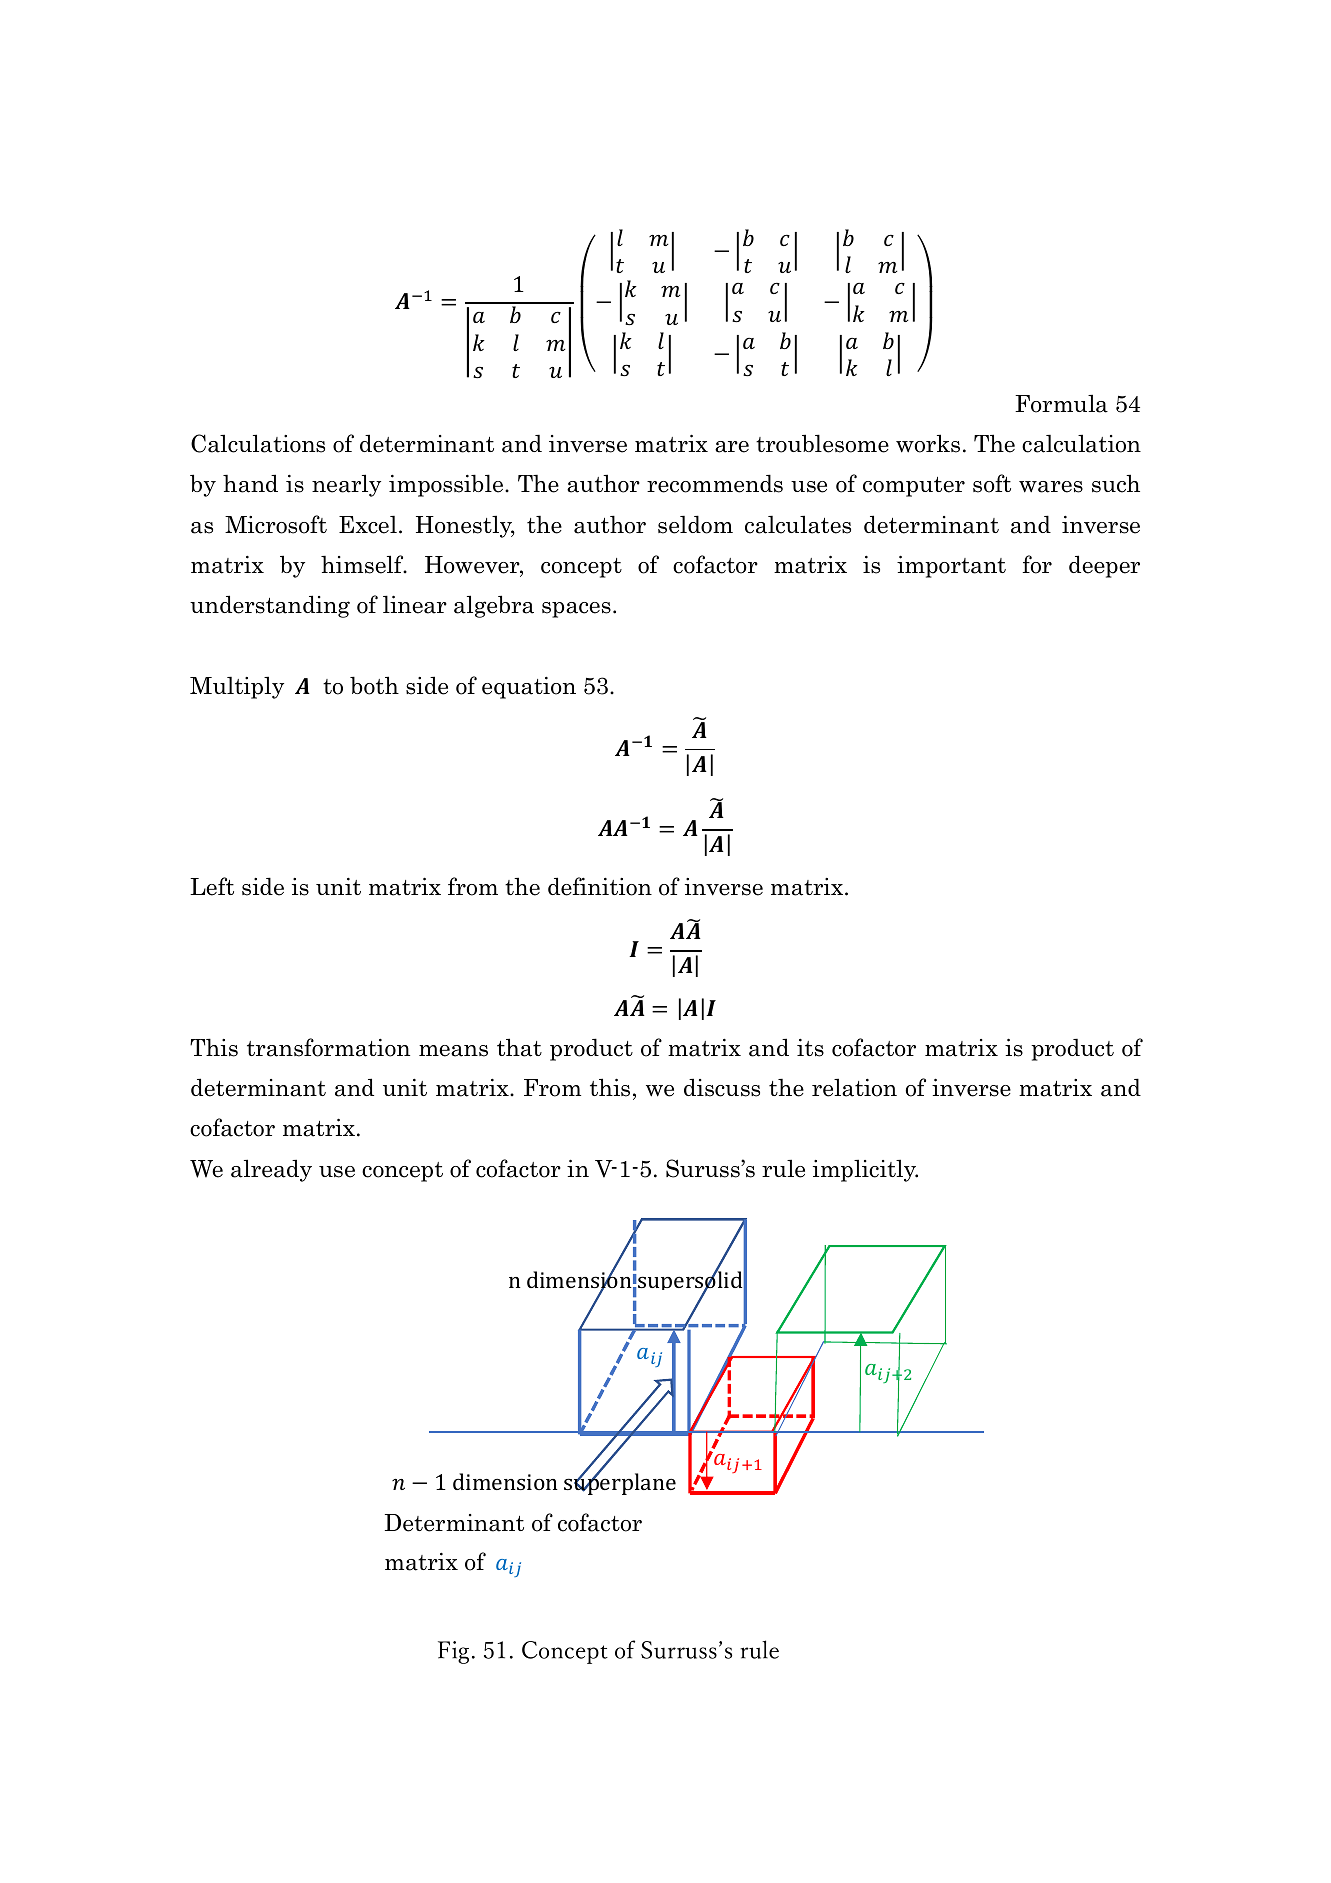 This screenshot has height=1883, width=1331. Describe the element at coordinates (1061, 403) in the screenshot. I see `Formula` at that location.
